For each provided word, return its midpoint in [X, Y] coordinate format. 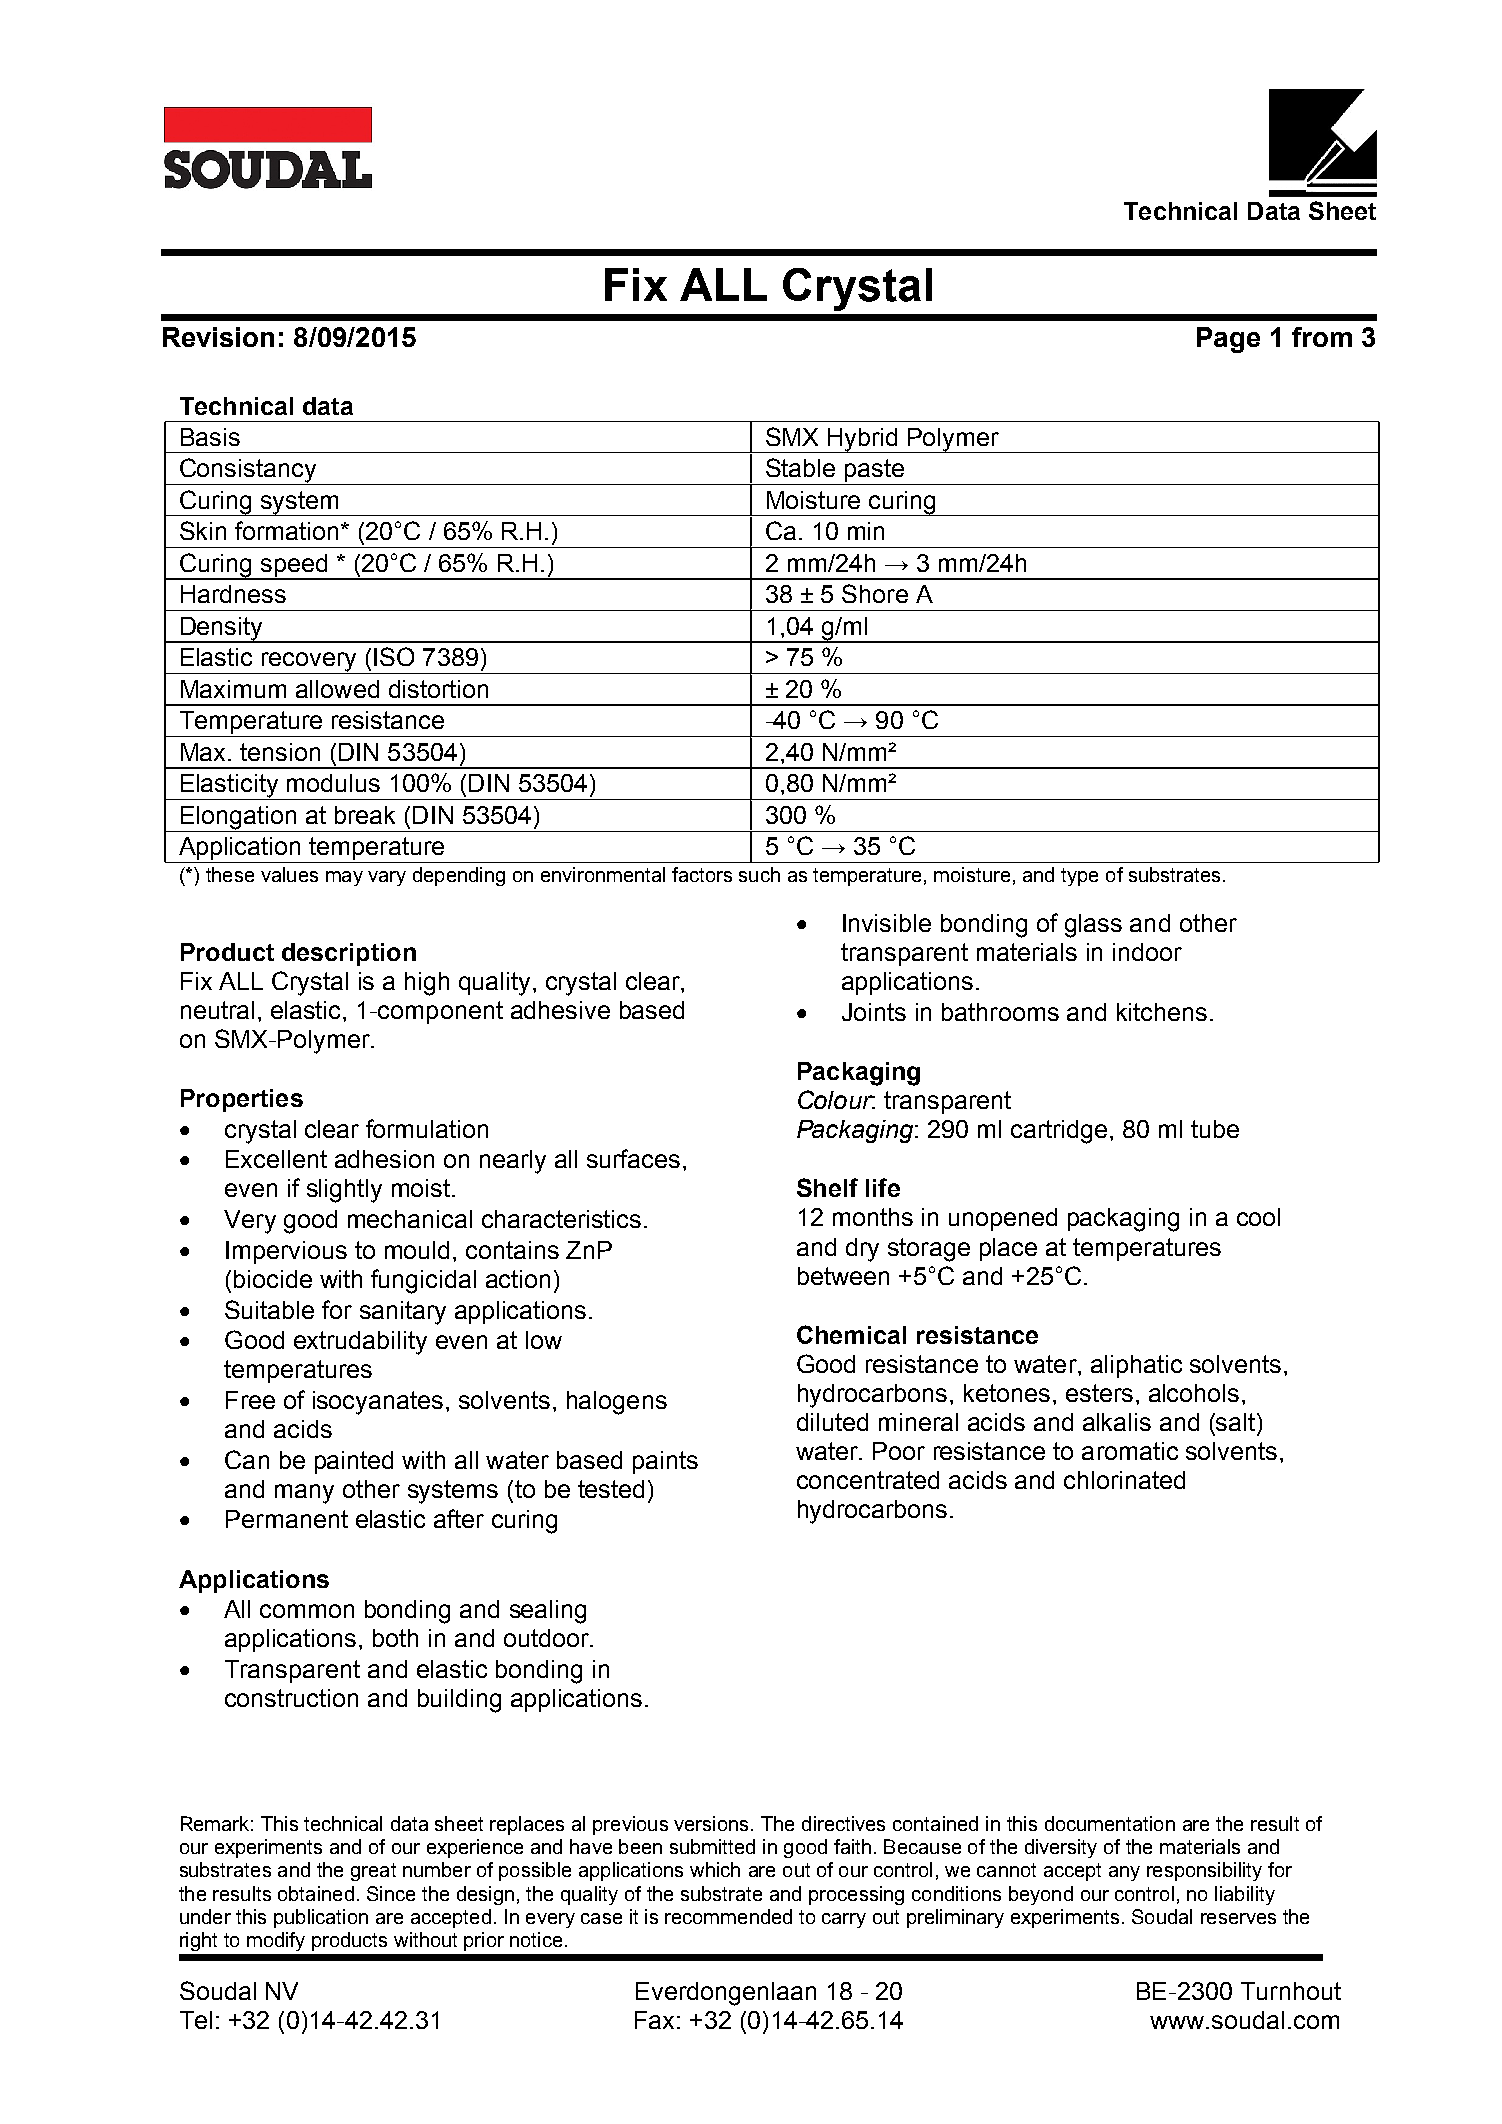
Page [1228, 340]
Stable [800, 467]
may [344, 878]
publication [321, 1918]
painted [354, 1462]
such [759, 874]
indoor [1147, 952]
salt [1236, 1422]
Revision [218, 337]
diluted [832, 1422]
